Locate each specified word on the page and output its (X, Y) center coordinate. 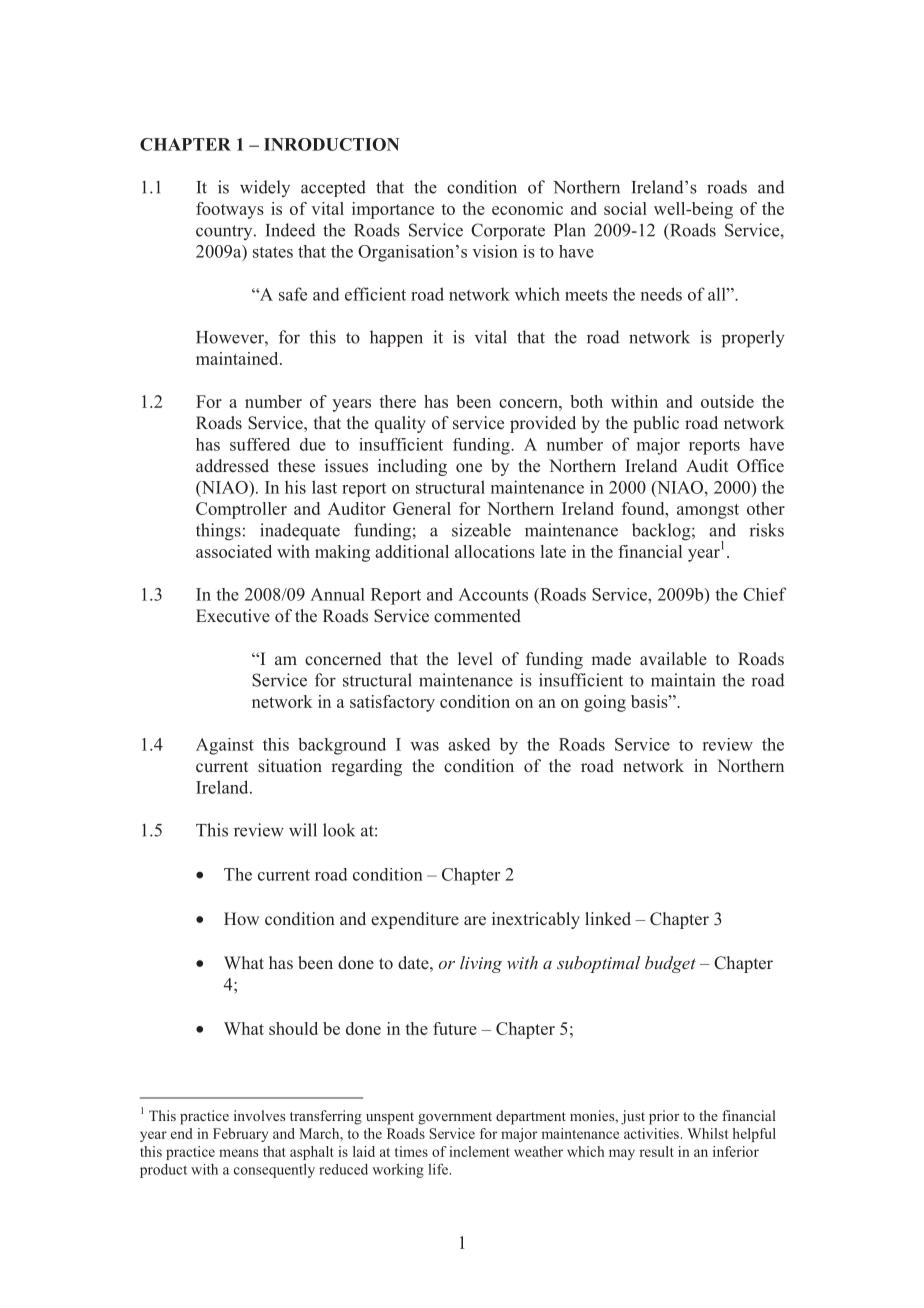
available (673, 658)
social (625, 208)
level (475, 659)
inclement (479, 1151)
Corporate (508, 231)
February (240, 1135)
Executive (233, 616)
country (225, 232)
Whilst (708, 1133)
